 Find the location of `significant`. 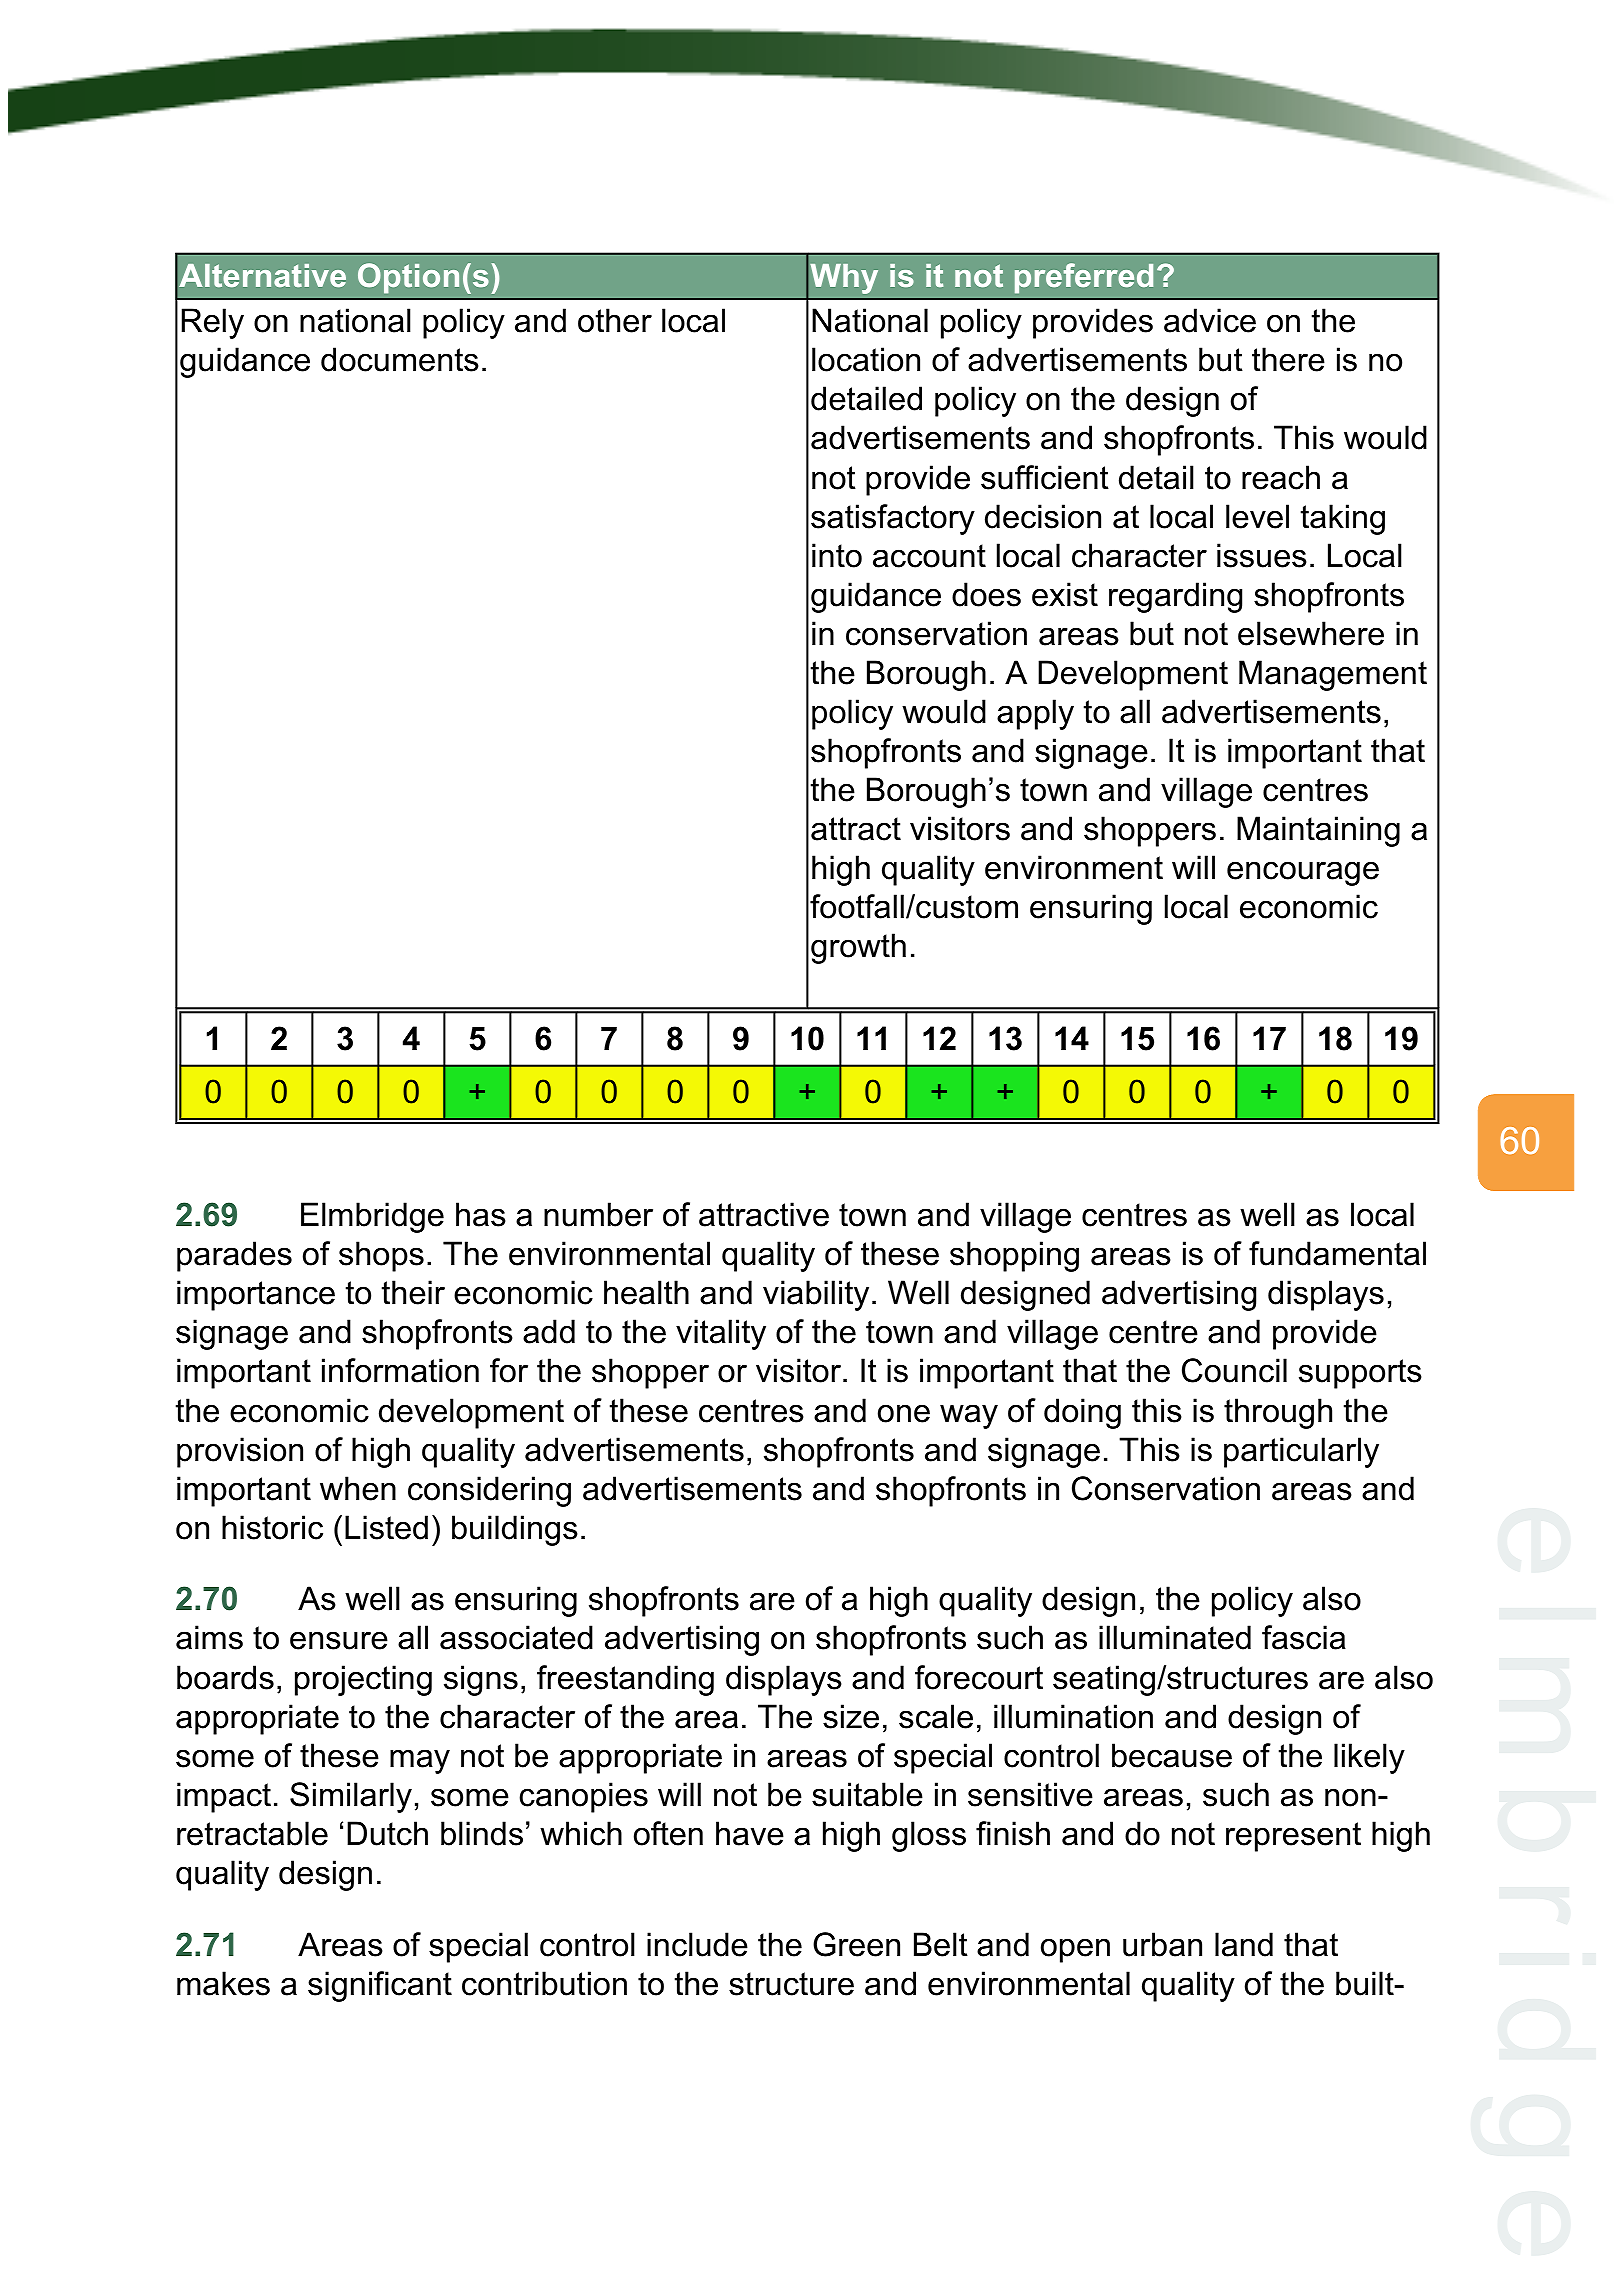

significant is located at coordinates (380, 1986).
